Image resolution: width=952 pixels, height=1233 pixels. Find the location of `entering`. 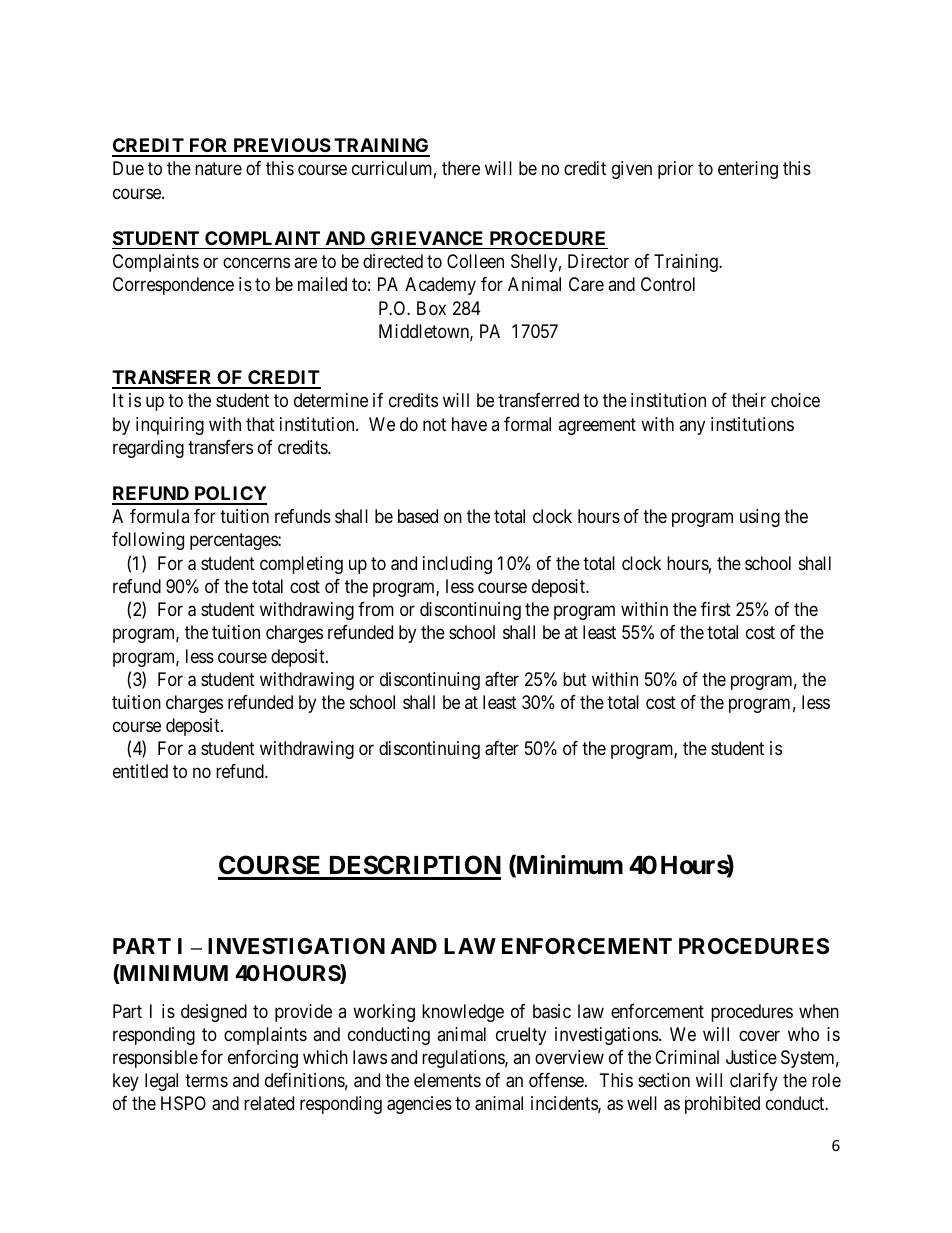

entering is located at coordinates (748, 170).
